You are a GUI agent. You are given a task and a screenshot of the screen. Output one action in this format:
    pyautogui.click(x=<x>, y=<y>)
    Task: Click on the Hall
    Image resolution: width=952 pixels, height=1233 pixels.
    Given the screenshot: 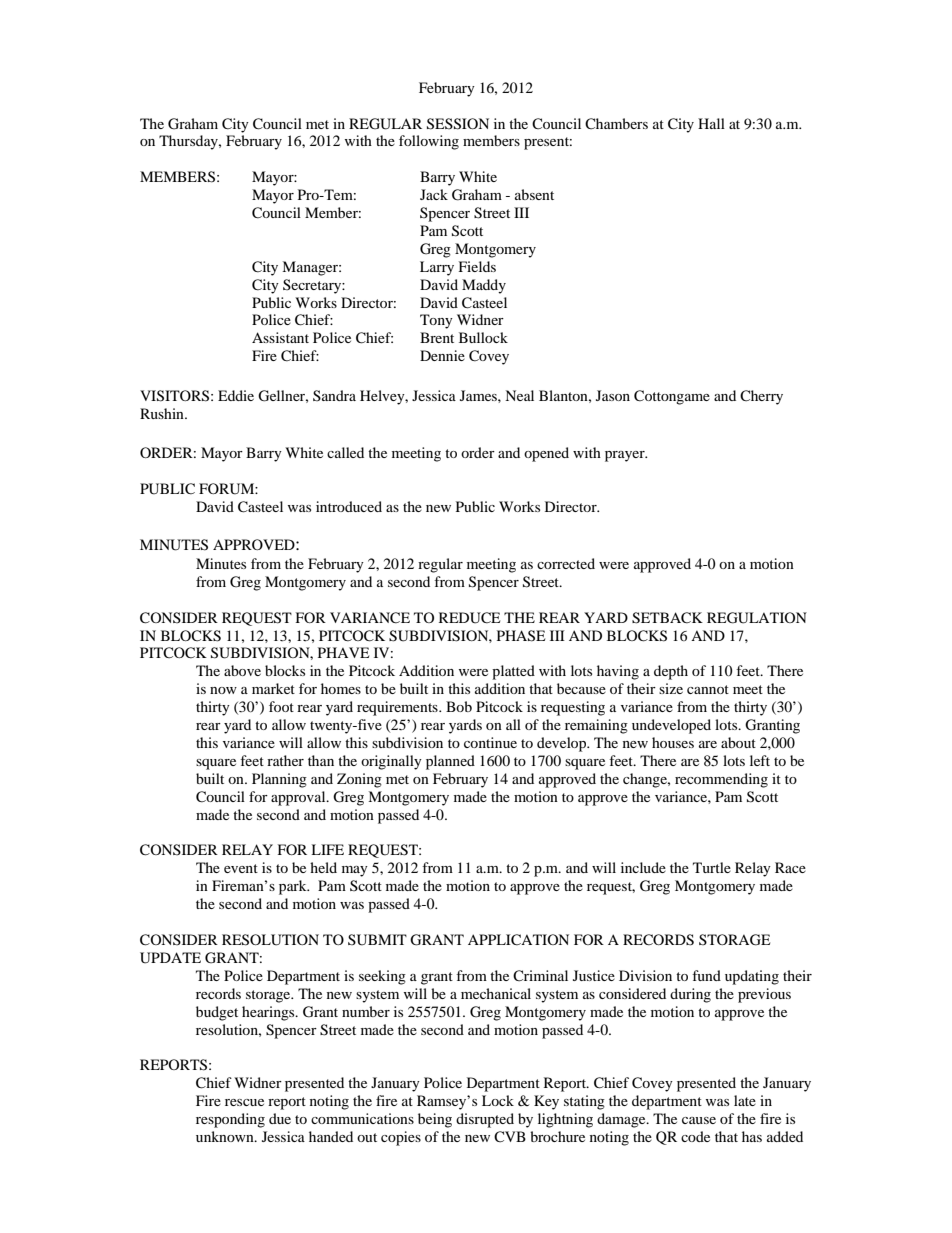 What is the action you would take?
    pyautogui.click(x=711, y=123)
